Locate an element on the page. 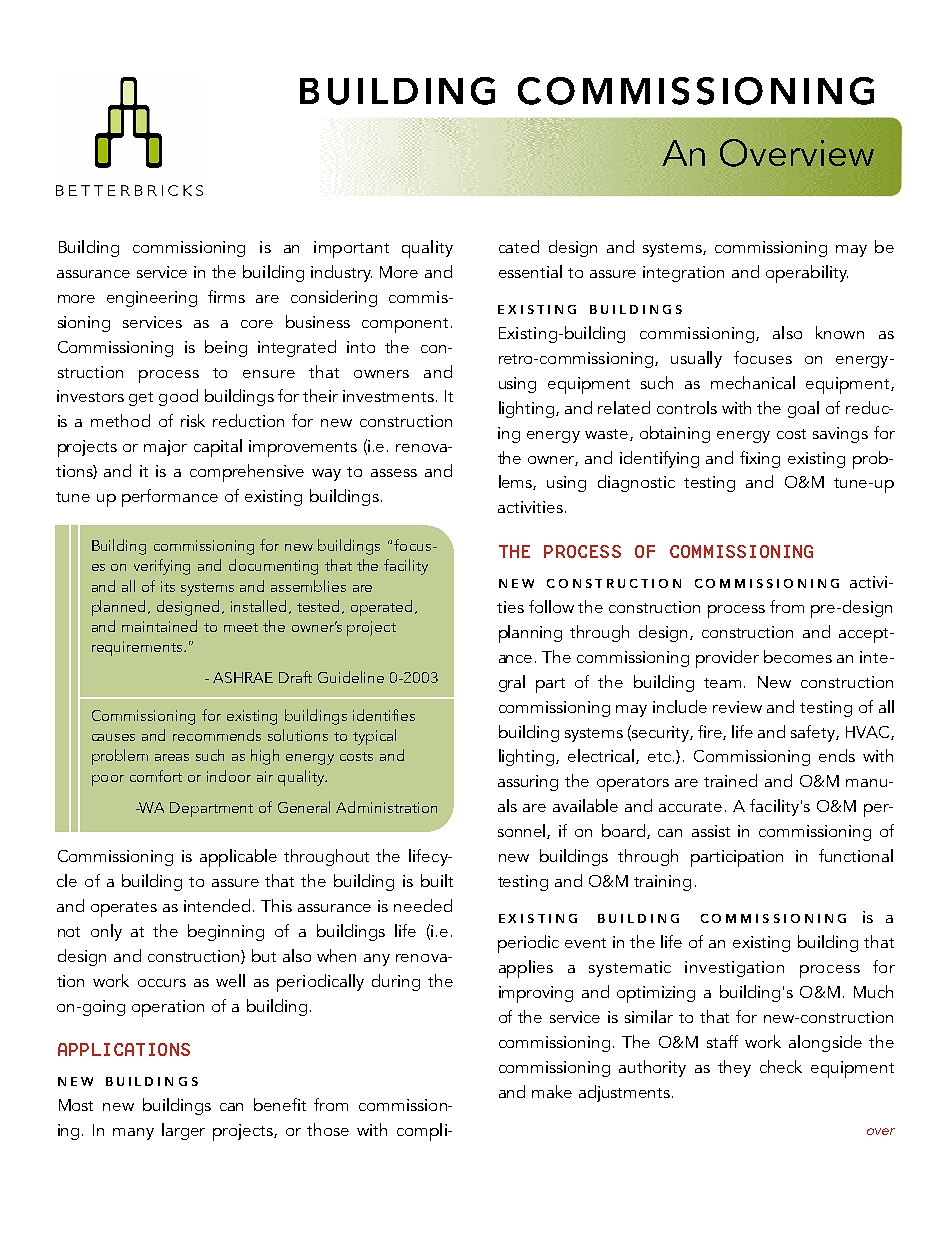 Image resolution: width=952 pixels, height=1233 pixels. Overview is located at coordinates (797, 153).
